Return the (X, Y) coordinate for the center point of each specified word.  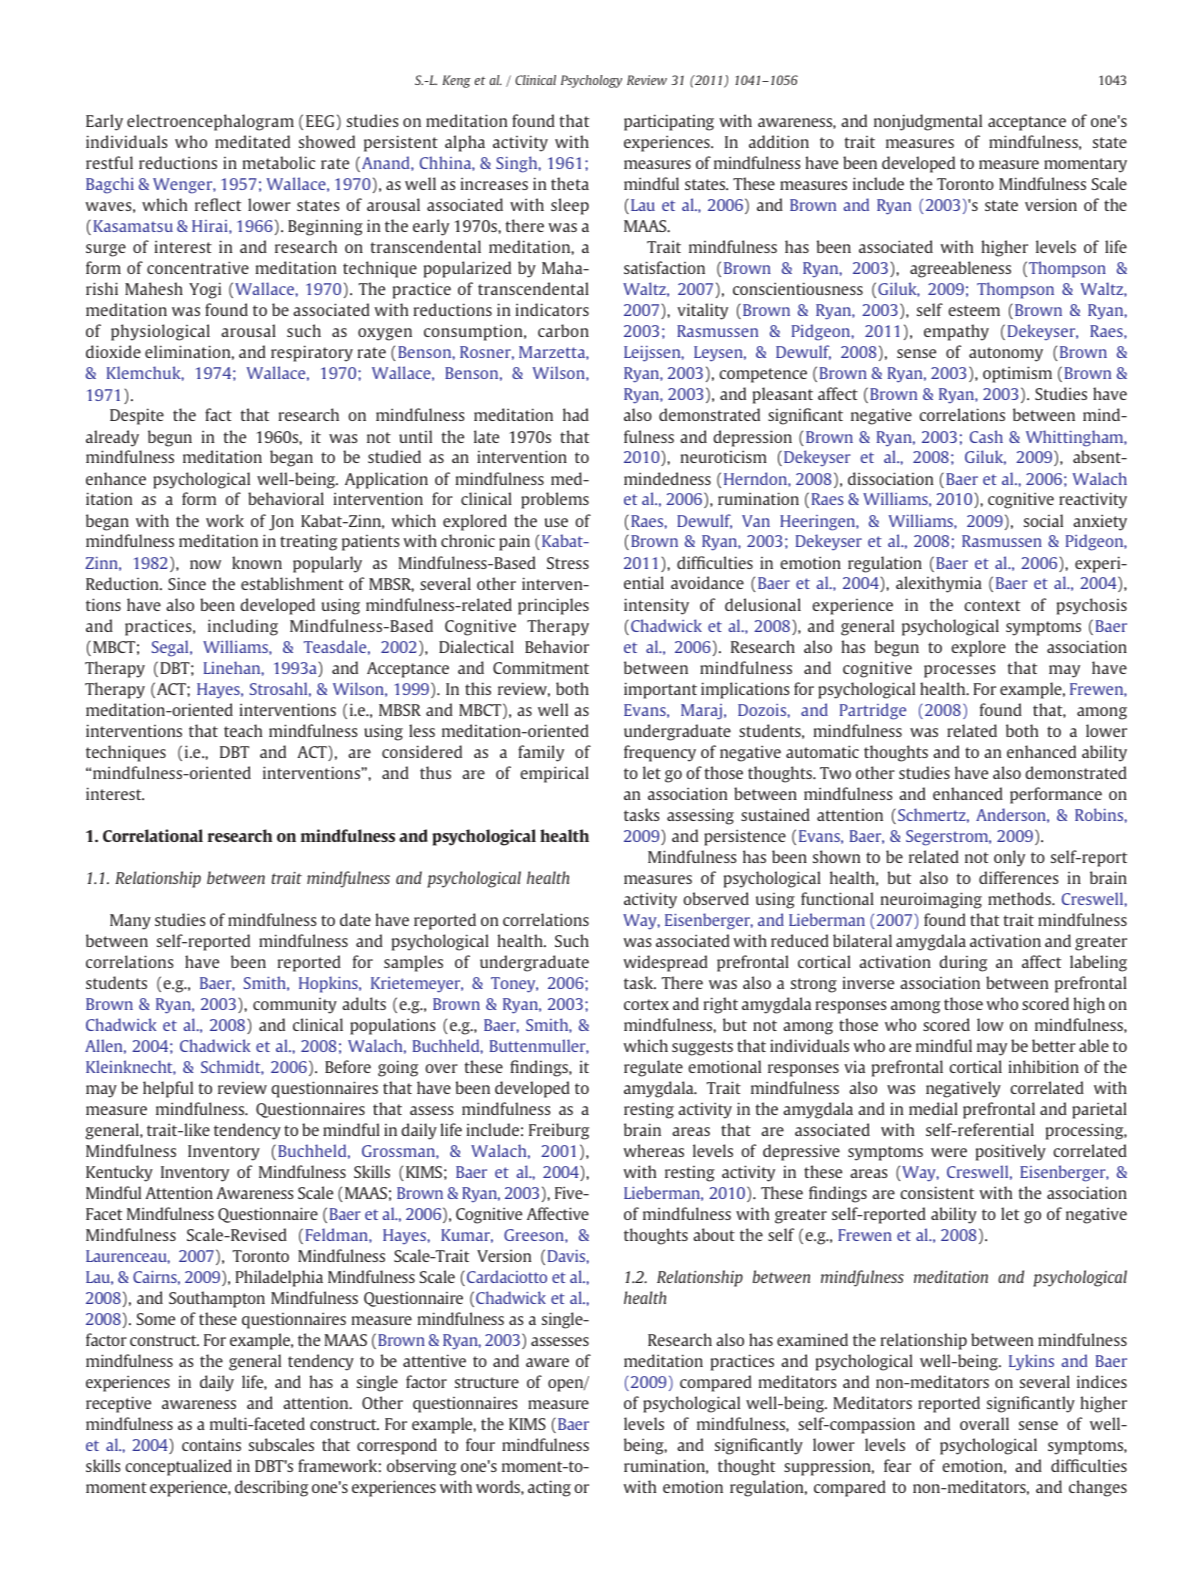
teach (243, 730)
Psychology (591, 81)
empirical (554, 774)
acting (549, 1488)
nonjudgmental (928, 122)
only (1009, 858)
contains (211, 1444)
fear (897, 1465)
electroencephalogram (210, 122)
